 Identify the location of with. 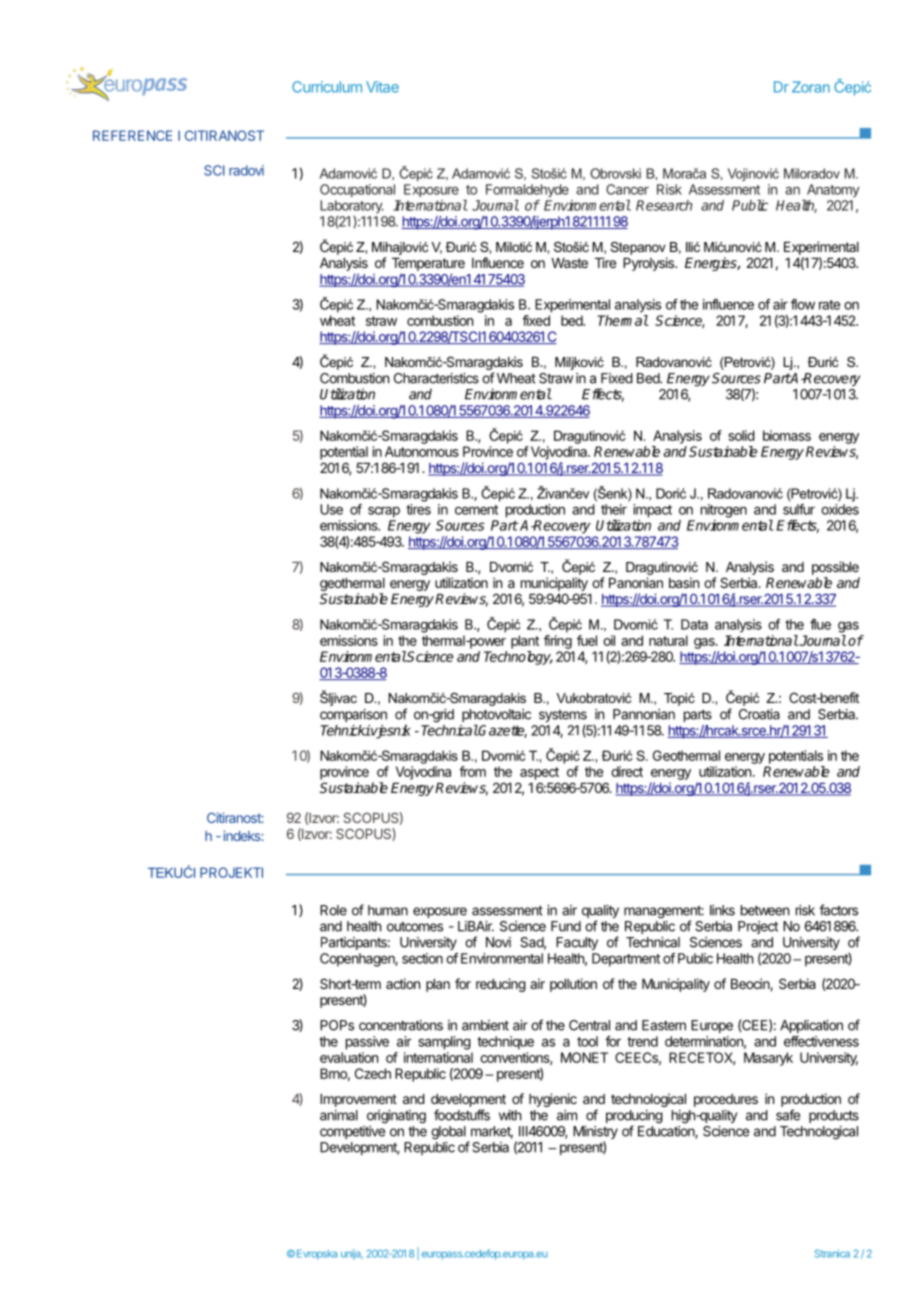
(510, 1115).
